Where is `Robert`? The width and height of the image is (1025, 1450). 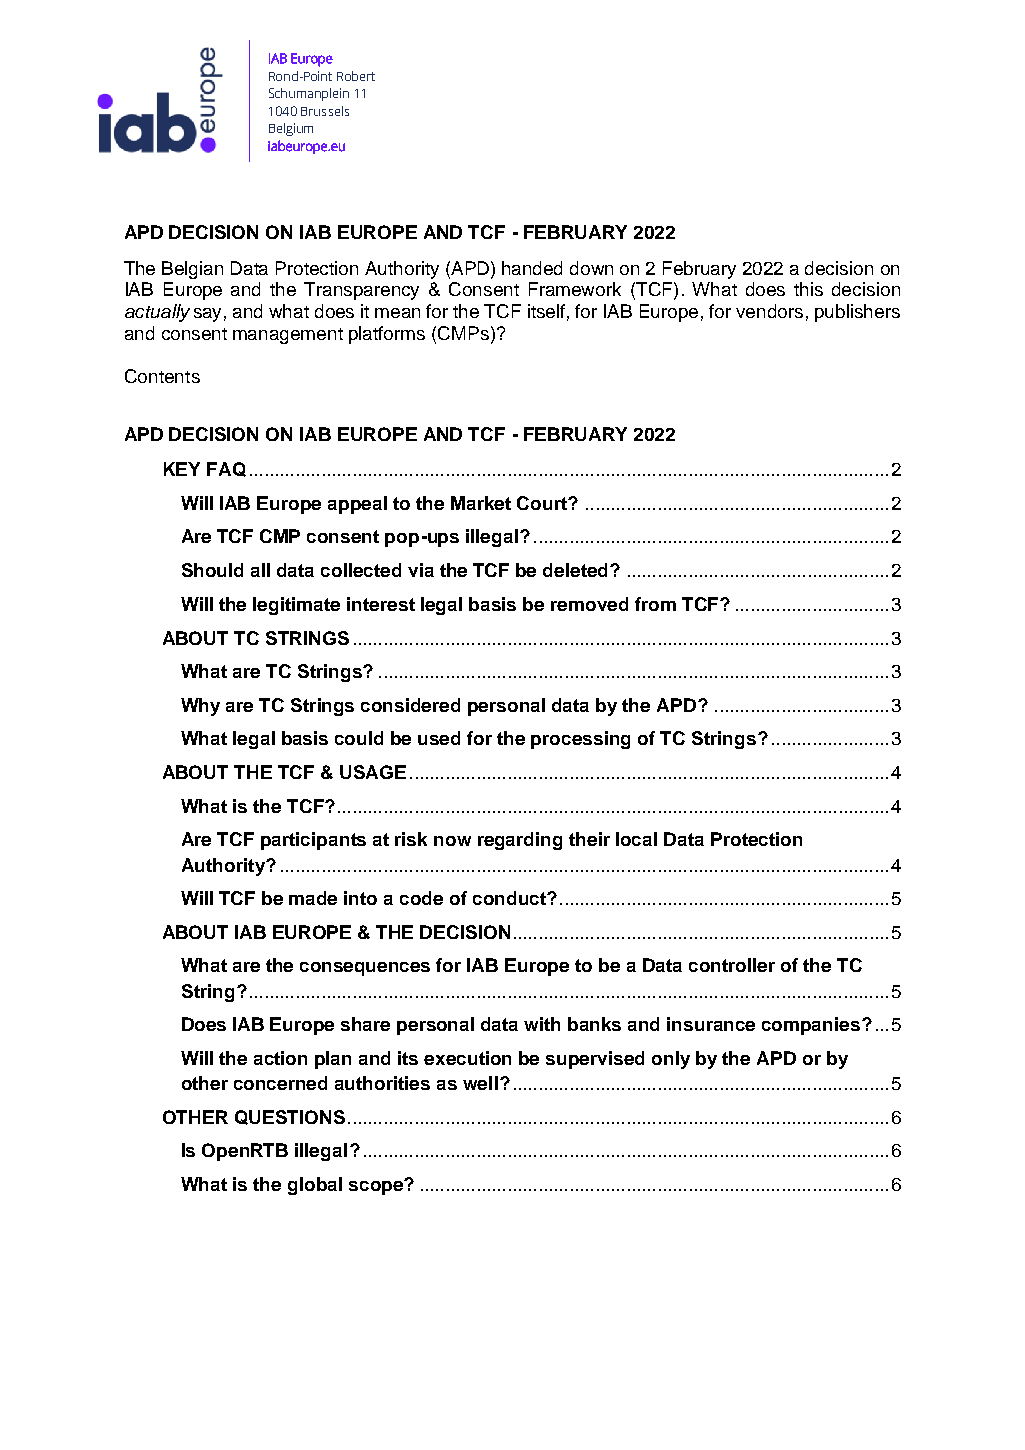
Robert is located at coordinates (356, 76).
